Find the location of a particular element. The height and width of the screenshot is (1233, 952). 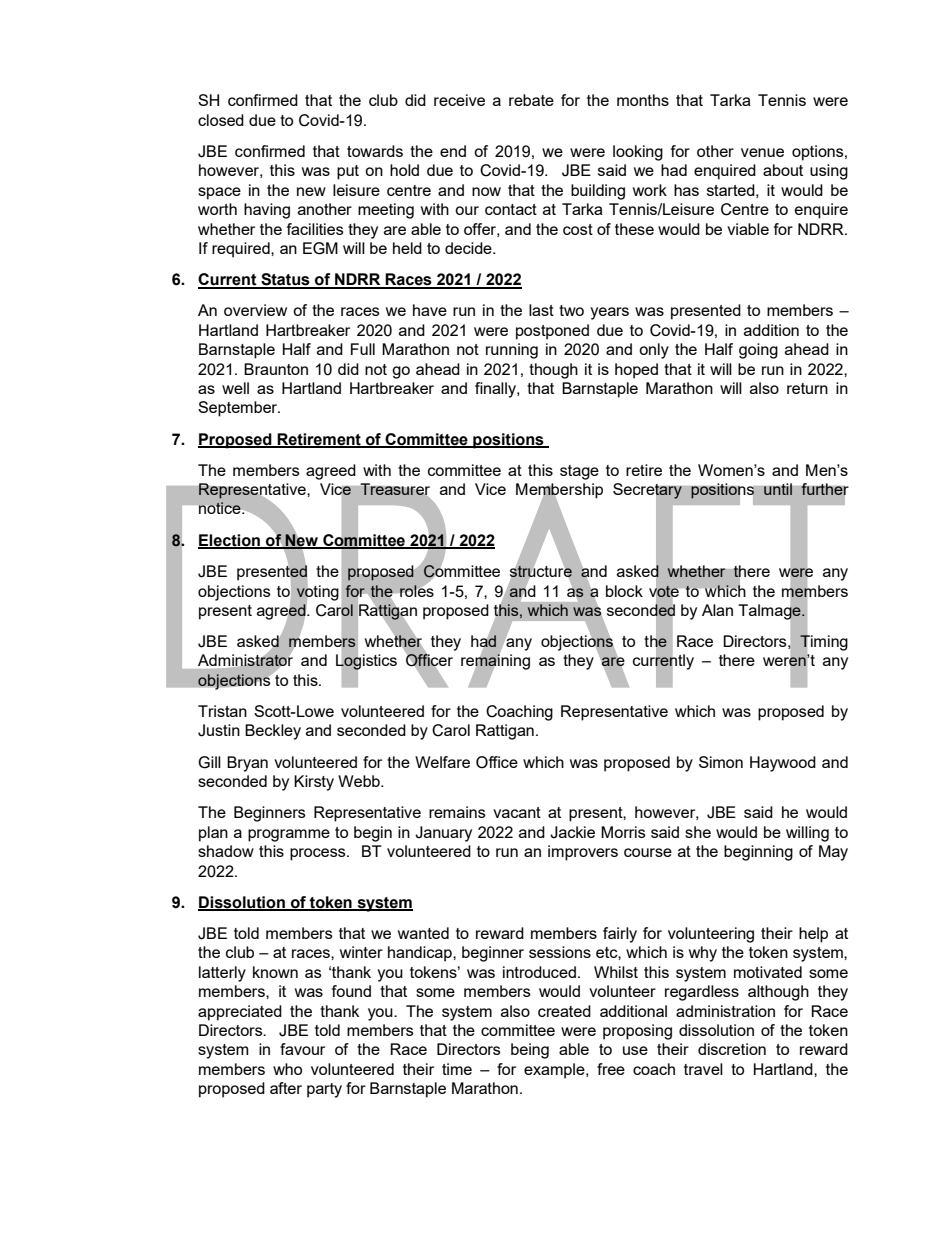

going is located at coordinates (758, 351).
